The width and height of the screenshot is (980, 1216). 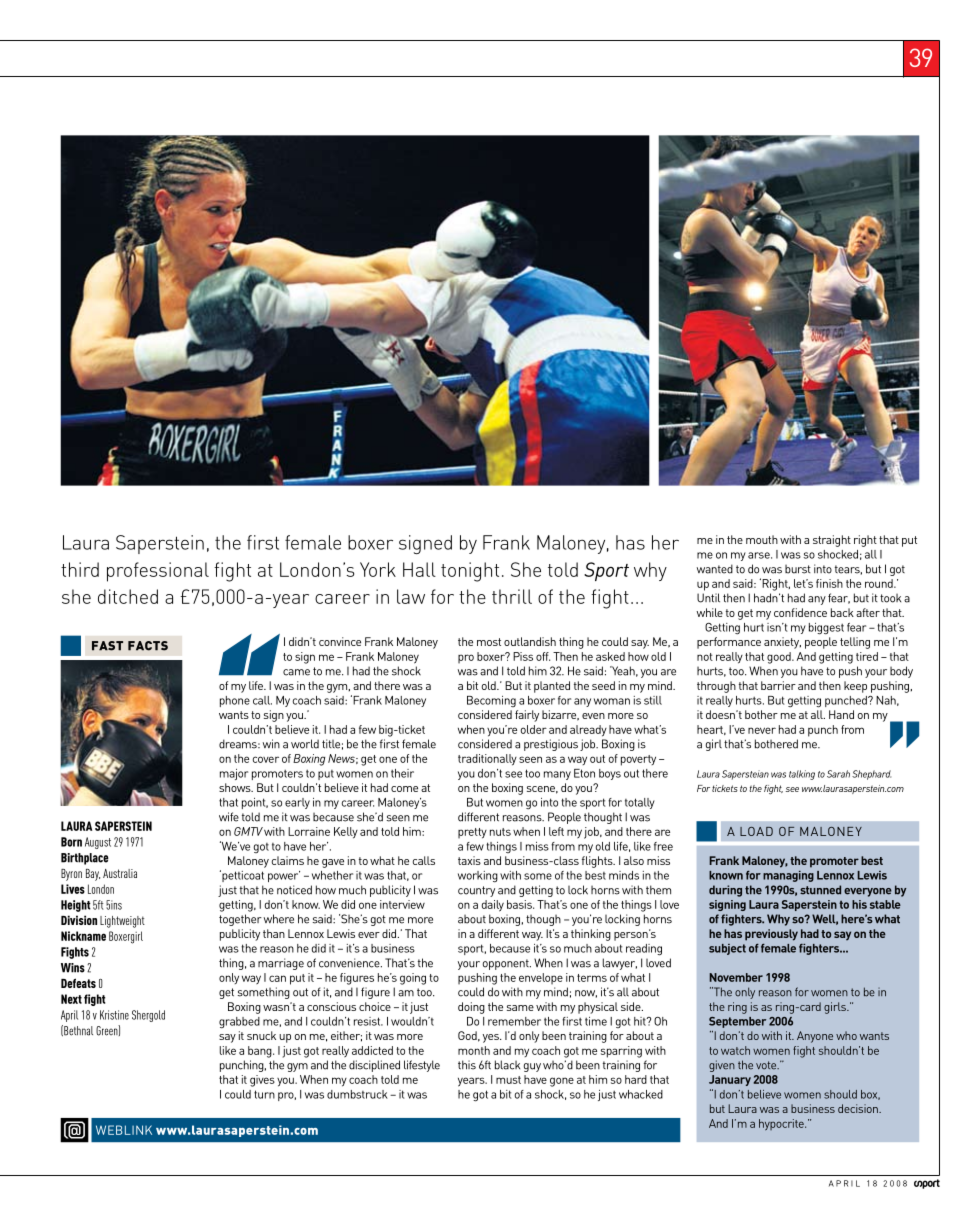 What do you see at coordinates (229, 817) in the screenshot?
I see `wife` at bounding box center [229, 817].
